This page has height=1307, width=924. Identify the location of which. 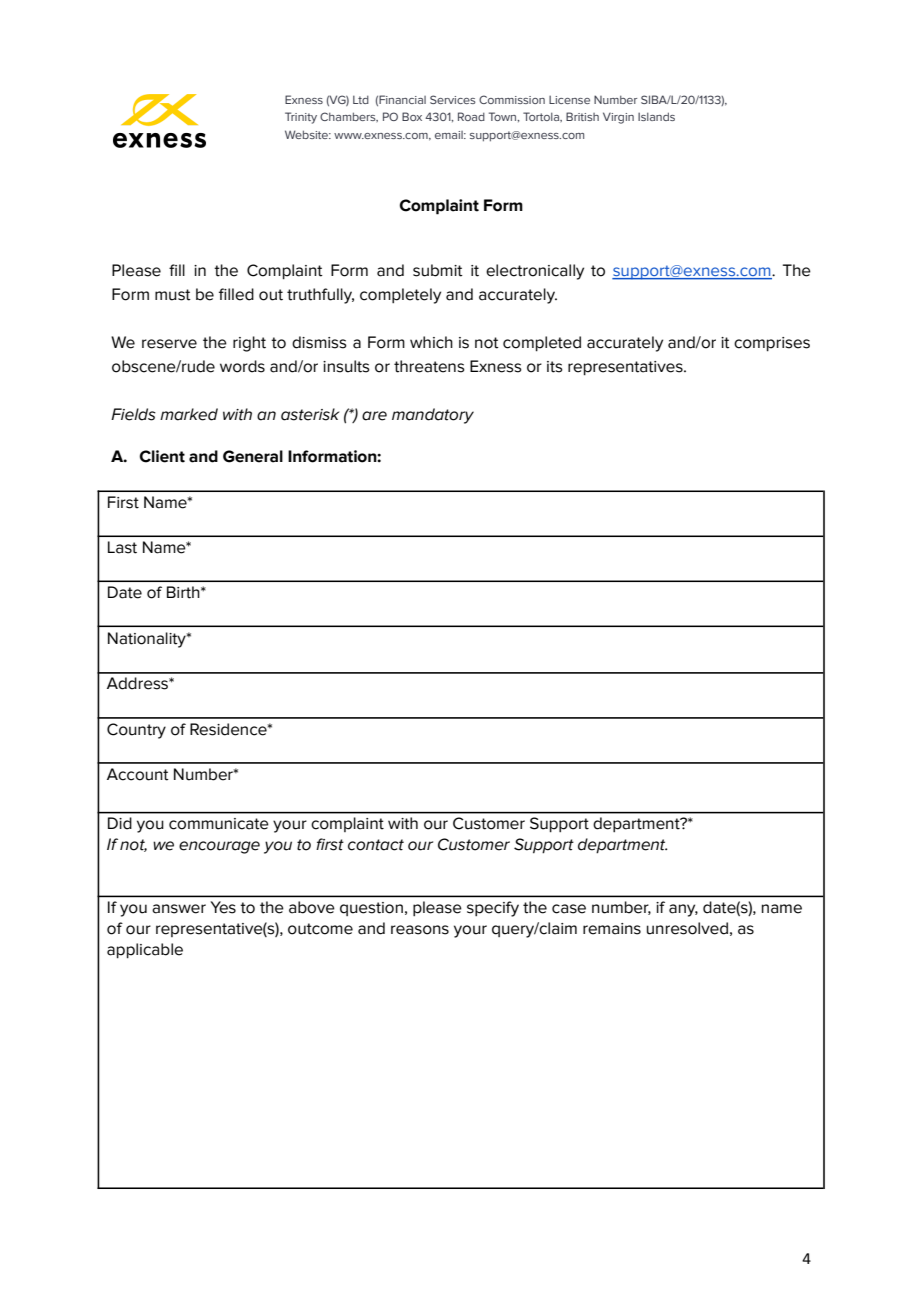
(431, 342).
